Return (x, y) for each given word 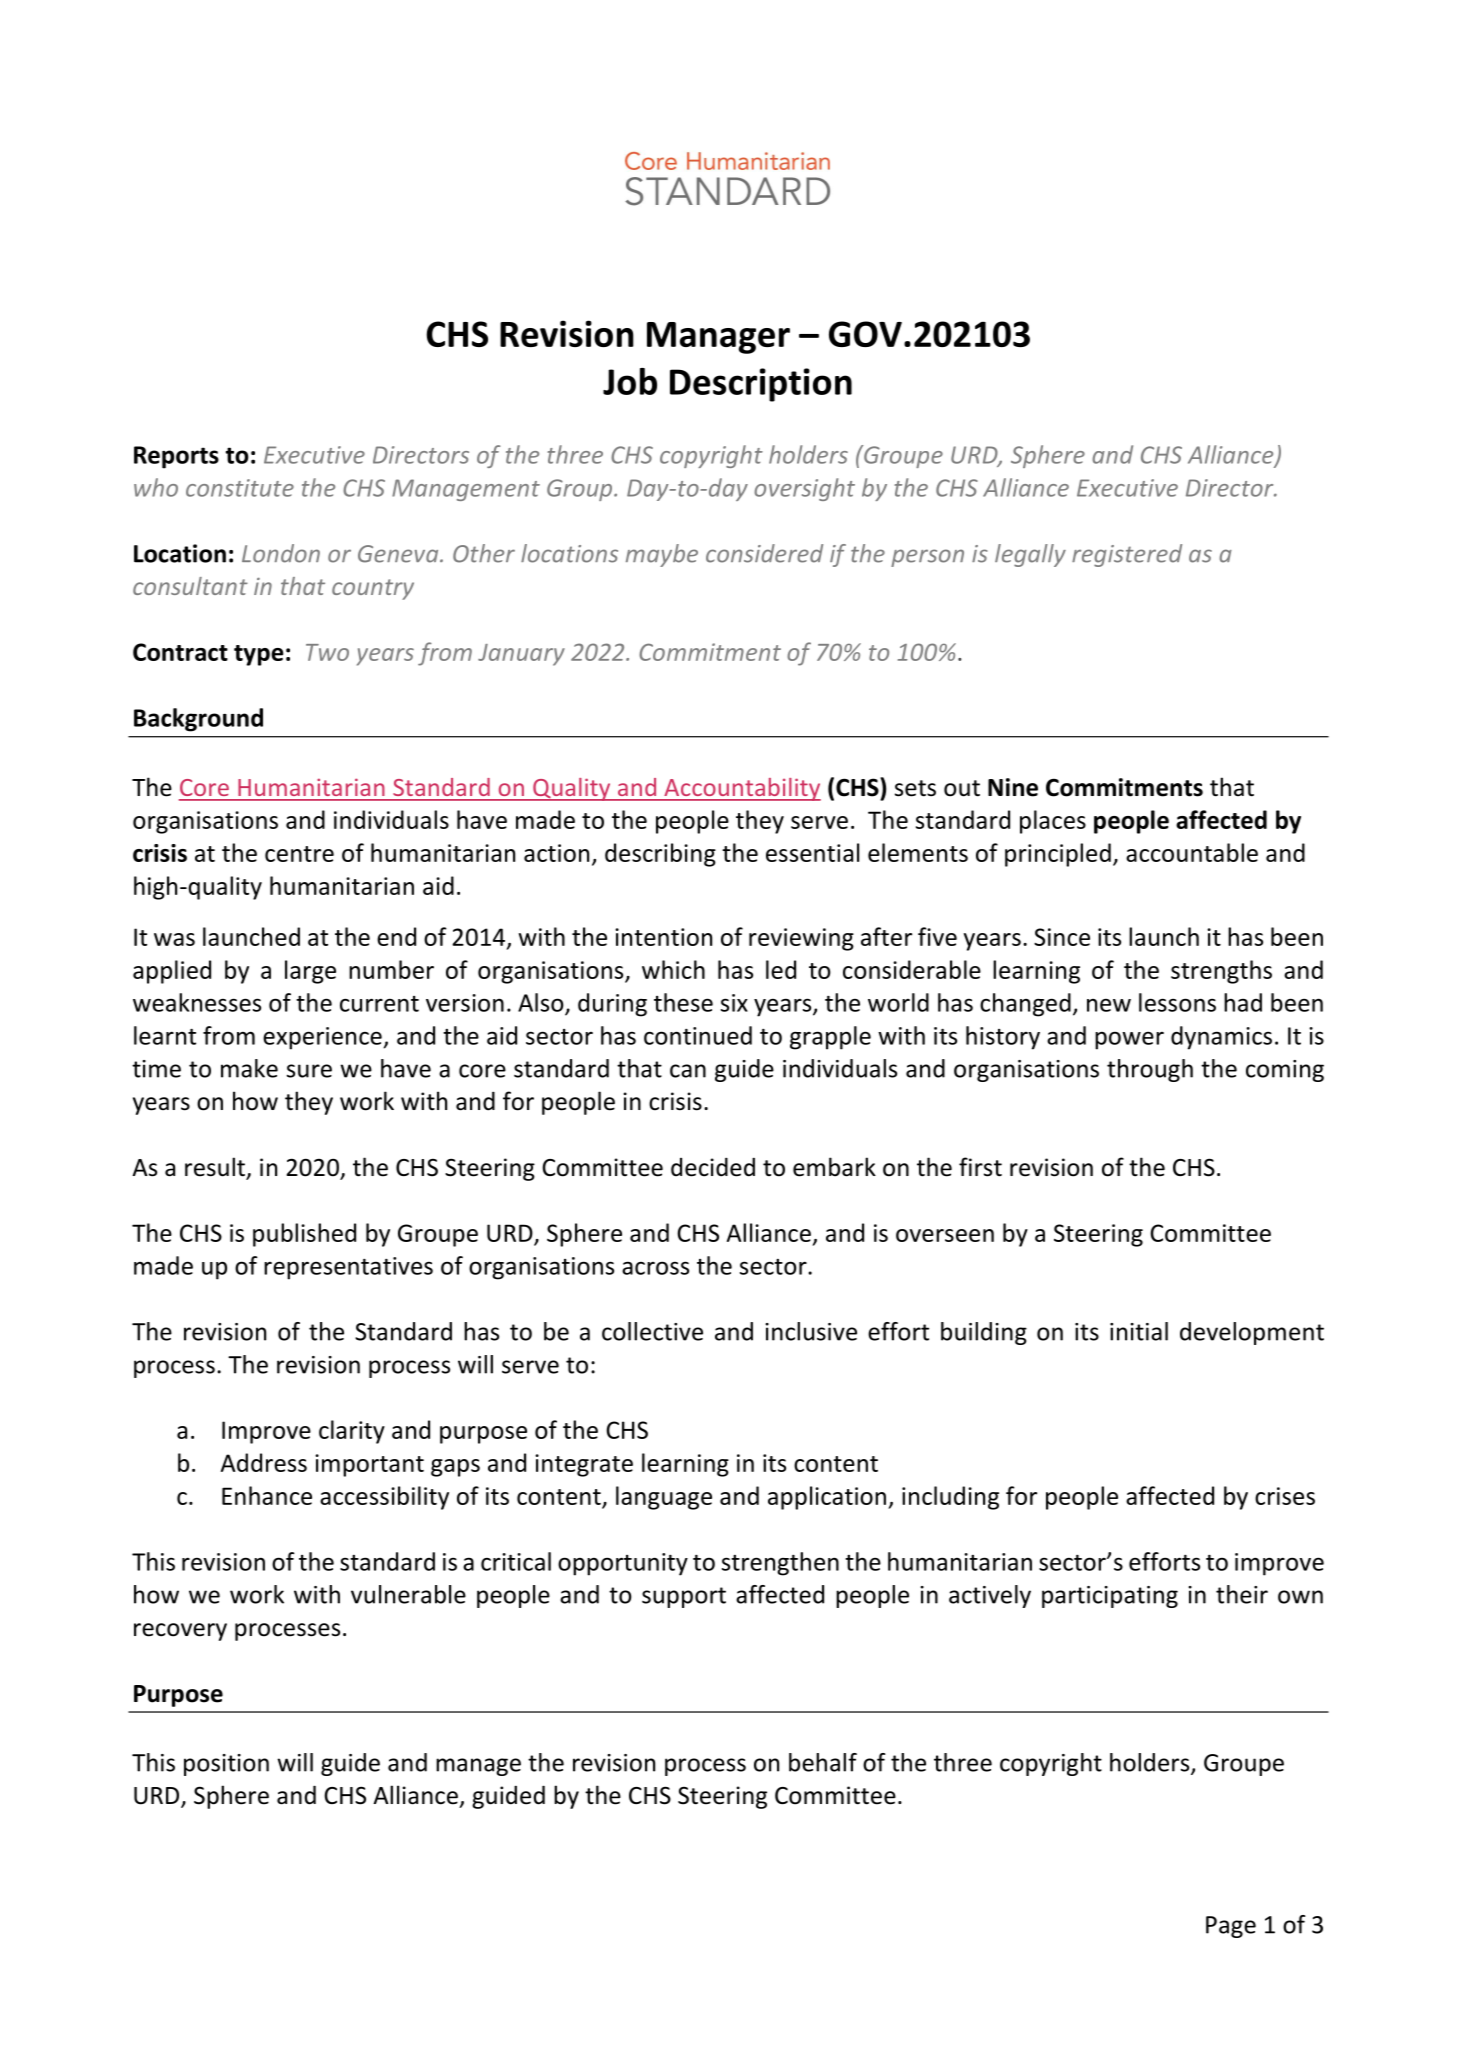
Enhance (267, 1495)
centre (299, 854)
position (226, 1765)
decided (713, 1167)
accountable (1192, 852)
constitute (240, 488)
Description (761, 385)
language (664, 1498)
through (1150, 1070)
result (216, 1168)
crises (1285, 1496)
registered (1127, 555)
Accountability (741, 789)
